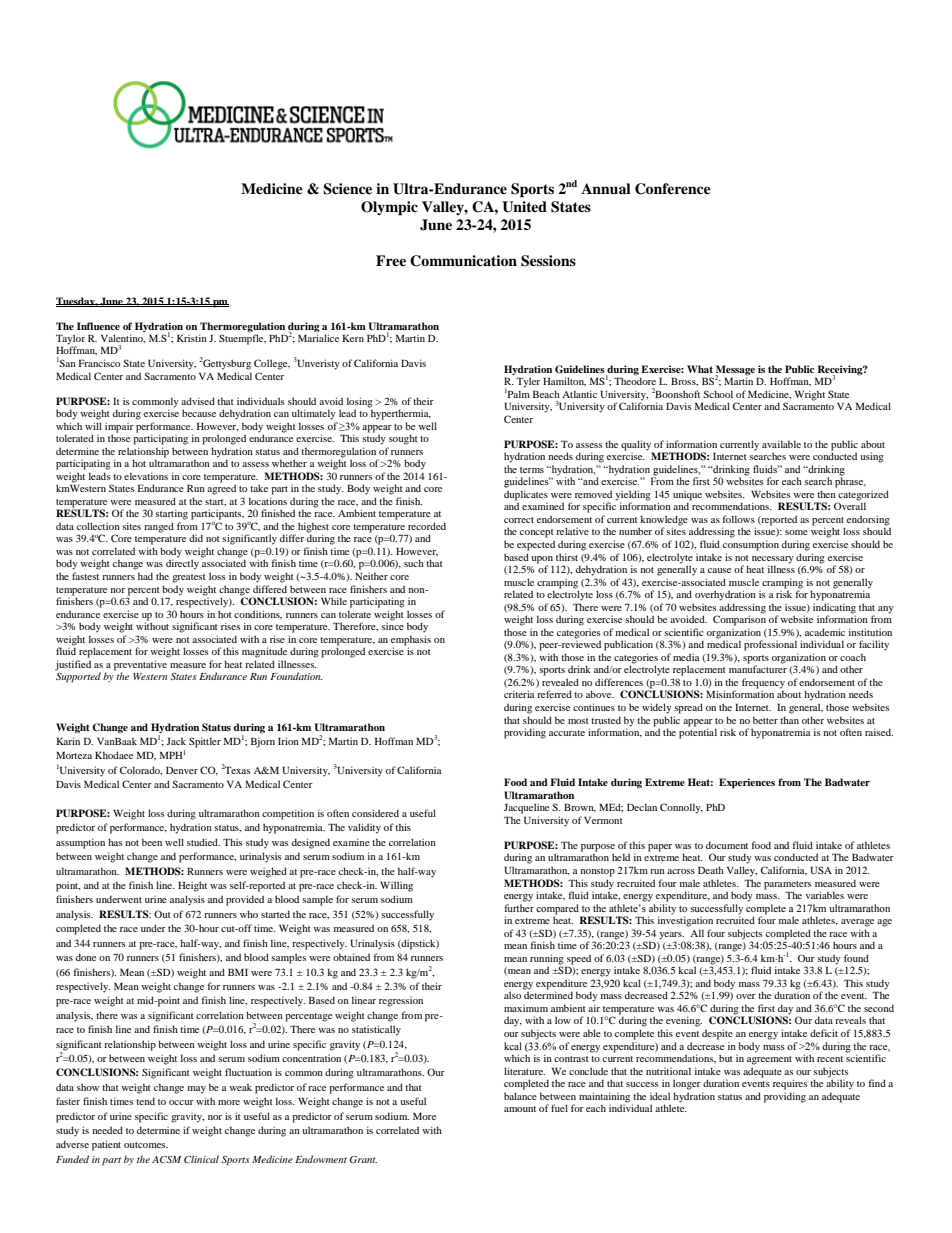  I want to click on Conference, so click(673, 189).
